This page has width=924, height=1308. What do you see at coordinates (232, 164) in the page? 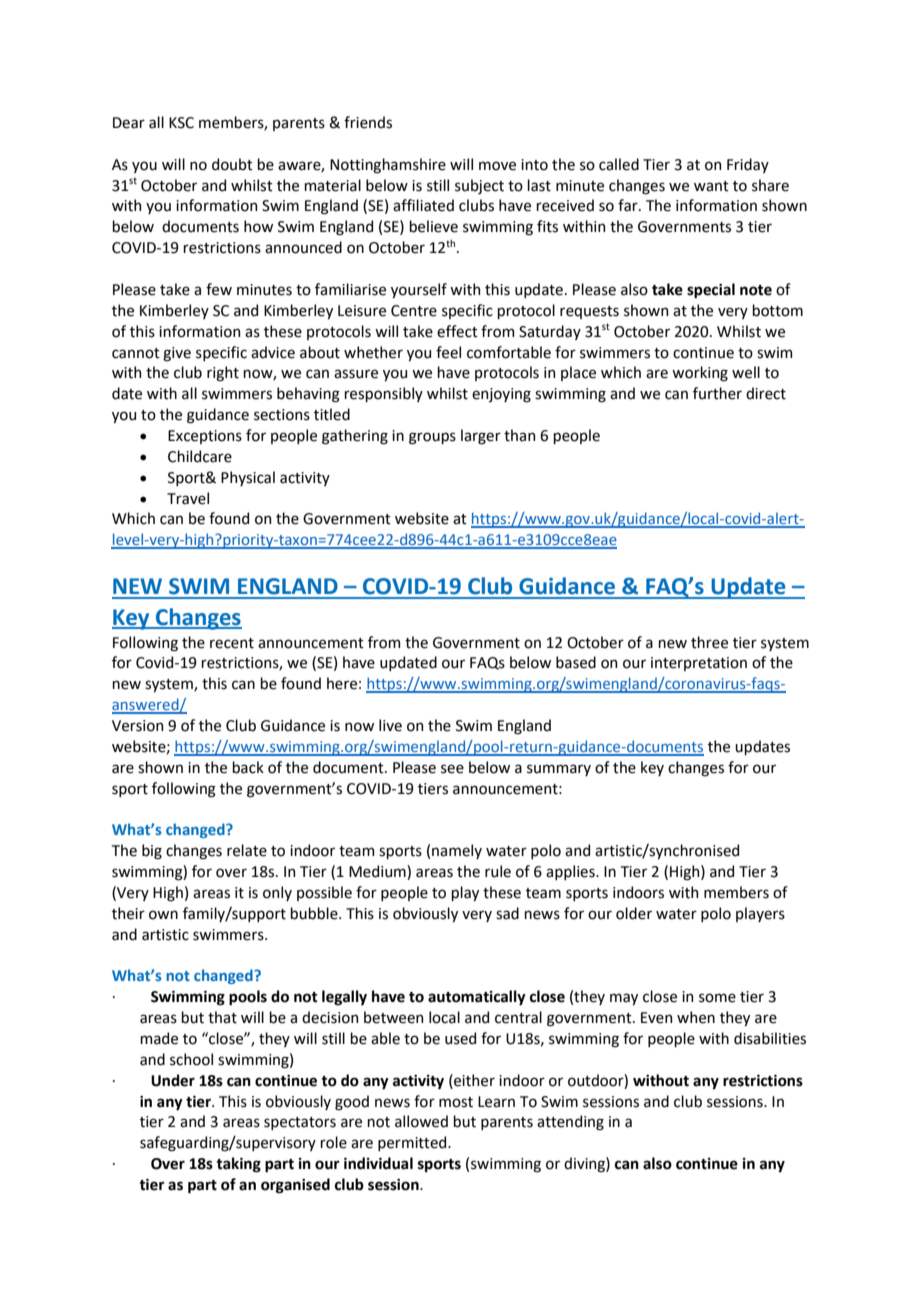
I see `doubt` at bounding box center [232, 164].
